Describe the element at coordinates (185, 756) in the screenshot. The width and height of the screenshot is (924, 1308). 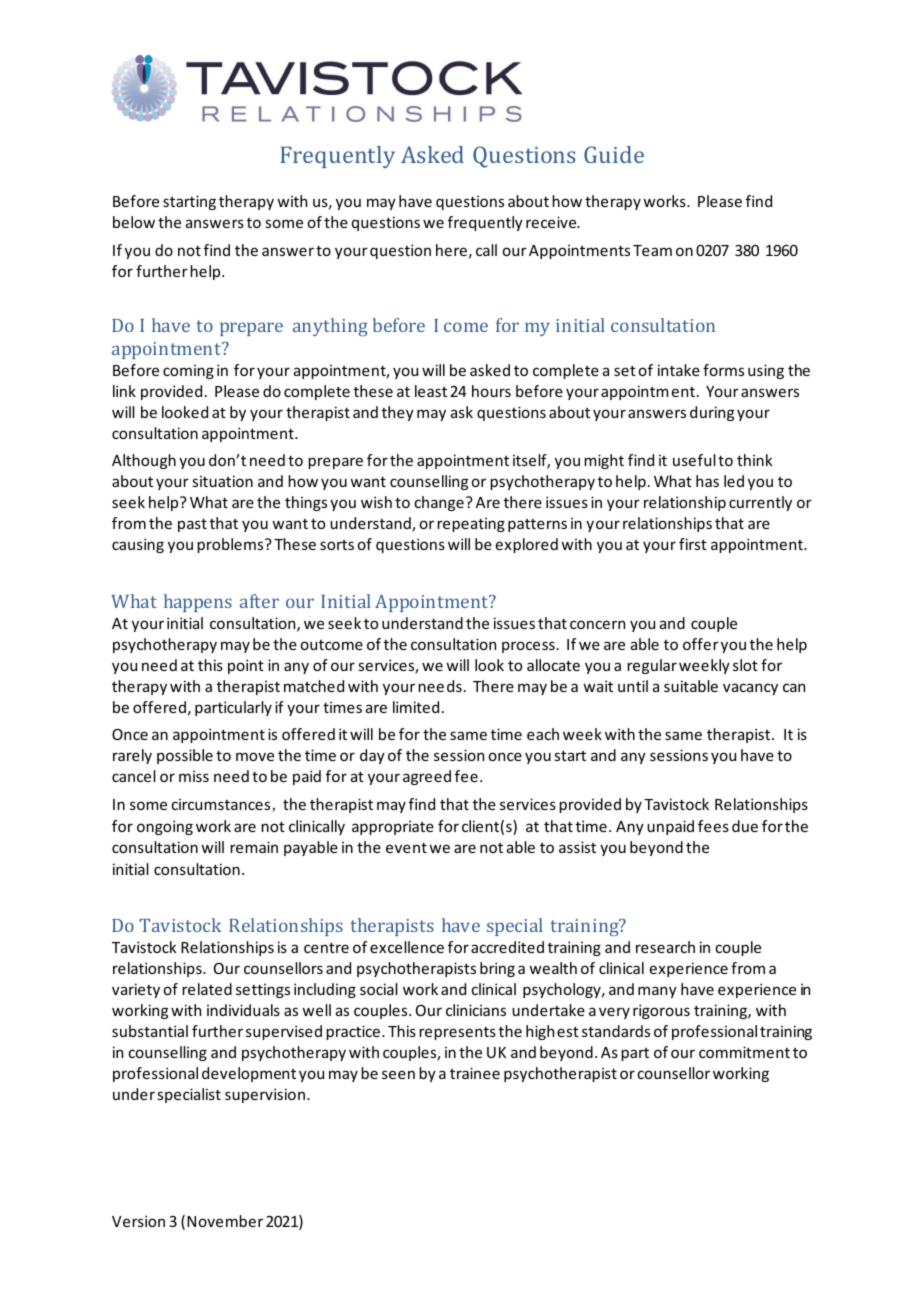
I see `possible` at that location.
